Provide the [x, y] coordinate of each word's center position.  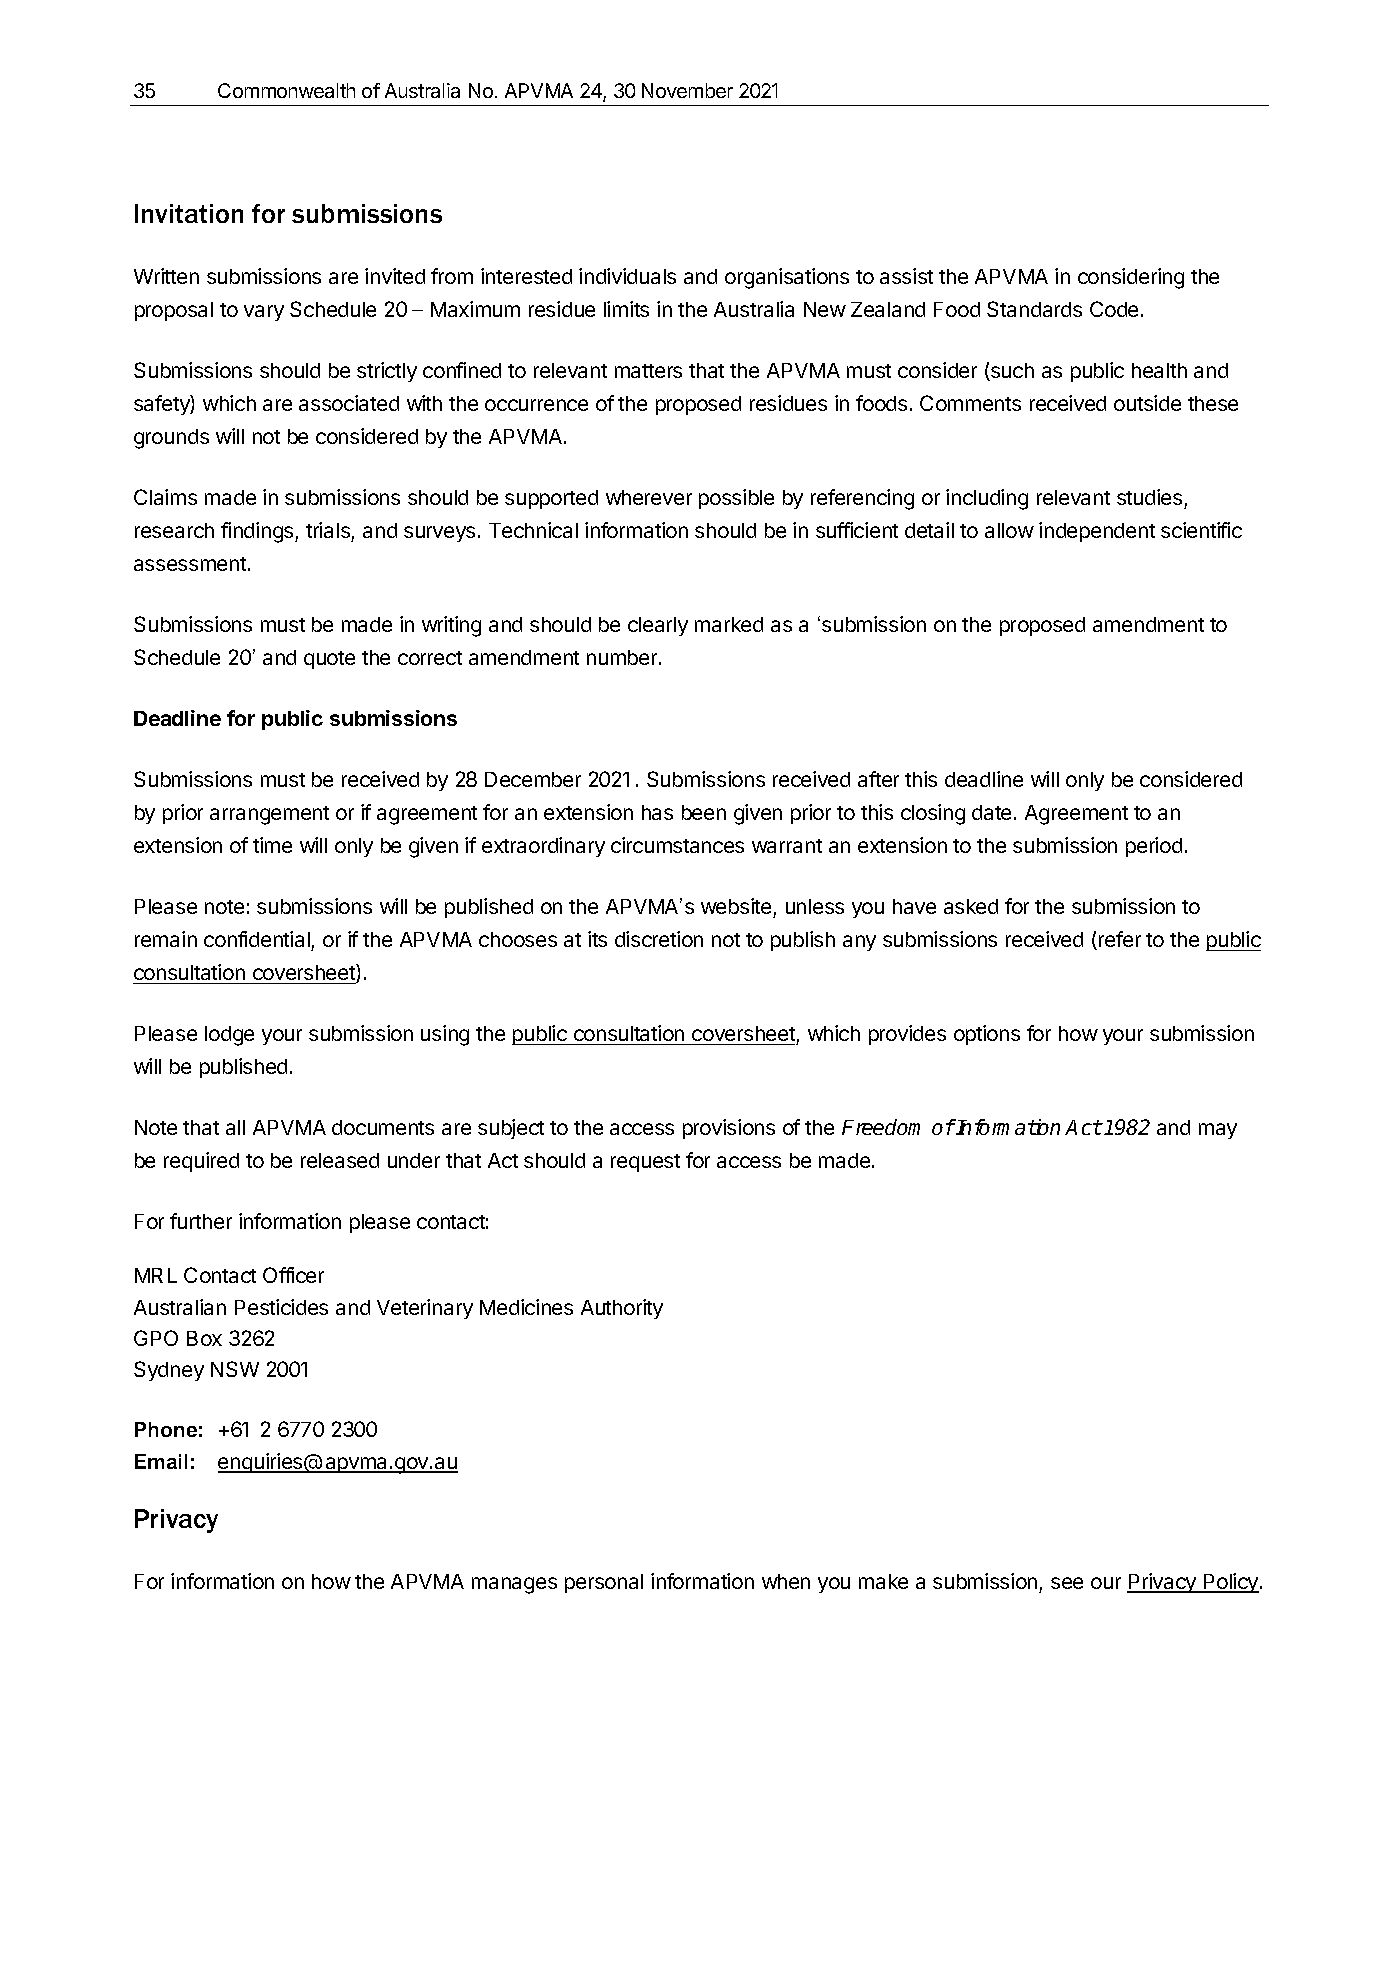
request [645, 1163]
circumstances [677, 845]
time [272, 845]
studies [1151, 499]
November [687, 90]
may [1218, 1131]
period [1154, 847]
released [340, 1160]
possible [736, 499]
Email [161, 1461]
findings [258, 532]
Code [1114, 309]
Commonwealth [286, 90]
